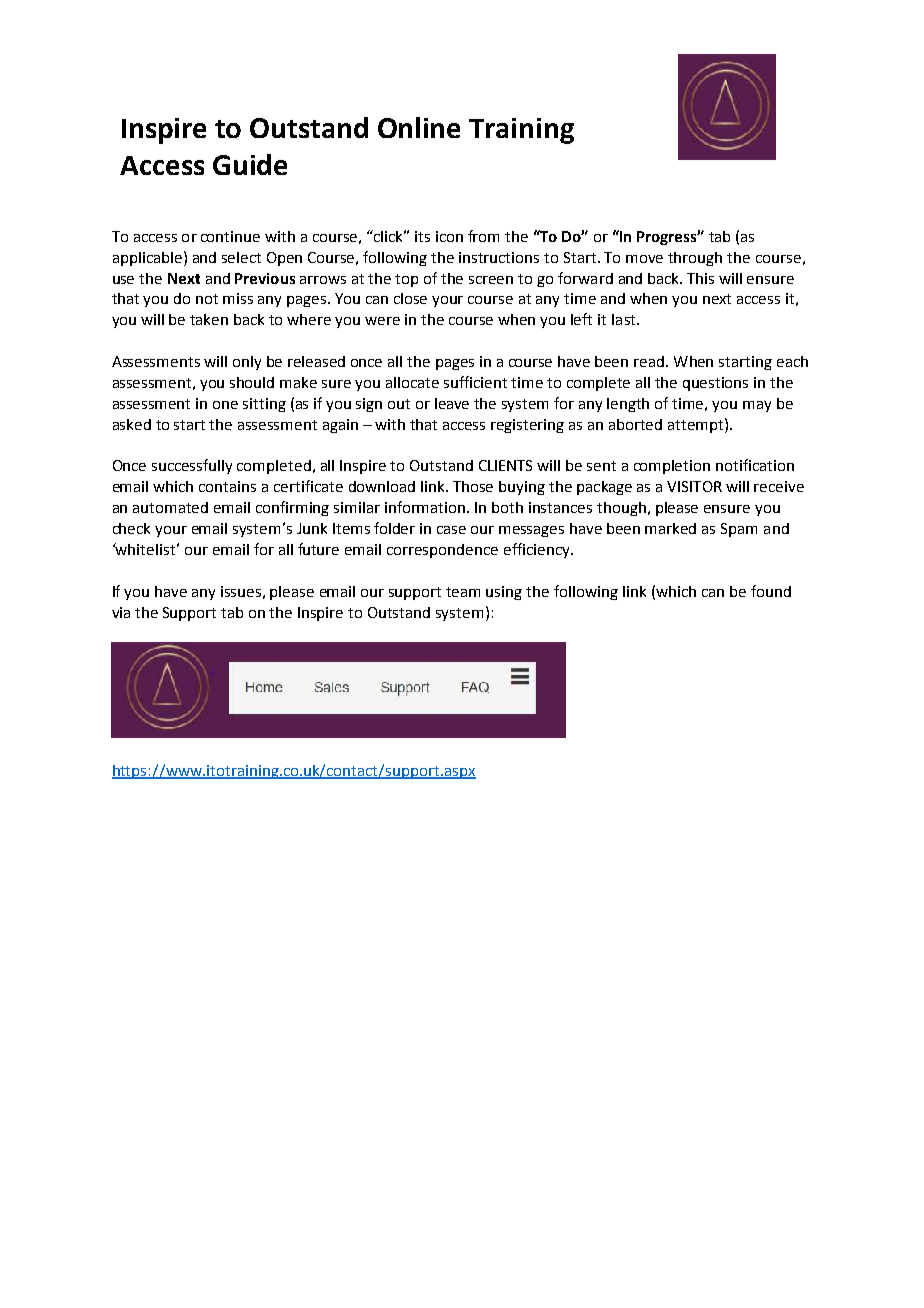 Image resolution: width=924 pixels, height=1308 pixels. Describe the element at coordinates (410, 298) in the document. I see `close` at that location.
